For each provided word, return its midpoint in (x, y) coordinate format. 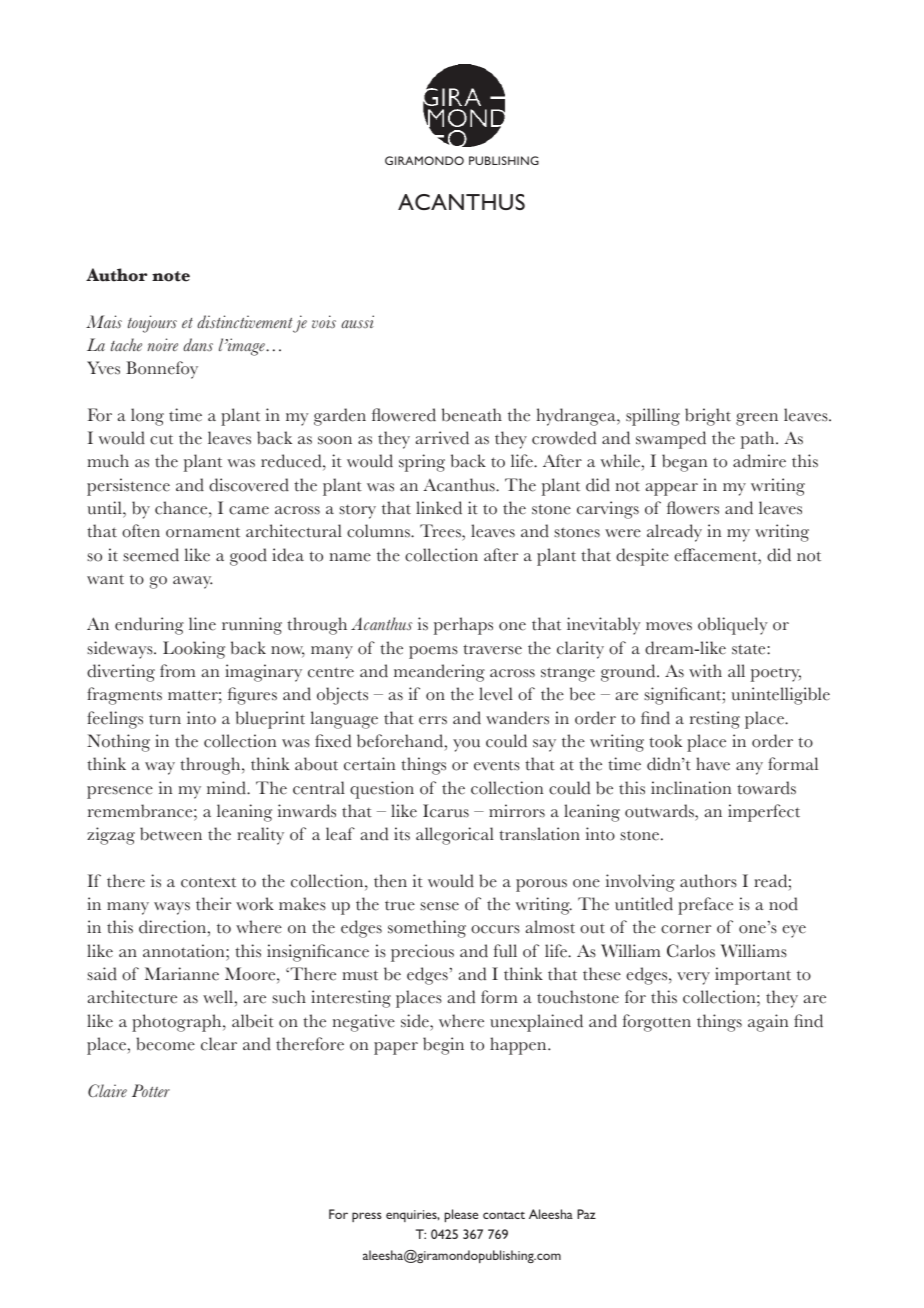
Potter (151, 1090)
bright (708, 417)
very (693, 978)
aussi (357, 321)
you (466, 745)
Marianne (182, 974)
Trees (441, 531)
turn (165, 719)
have (713, 764)
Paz (586, 1214)
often (141, 531)
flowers (693, 508)
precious (422, 953)
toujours (152, 324)
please (461, 1215)
